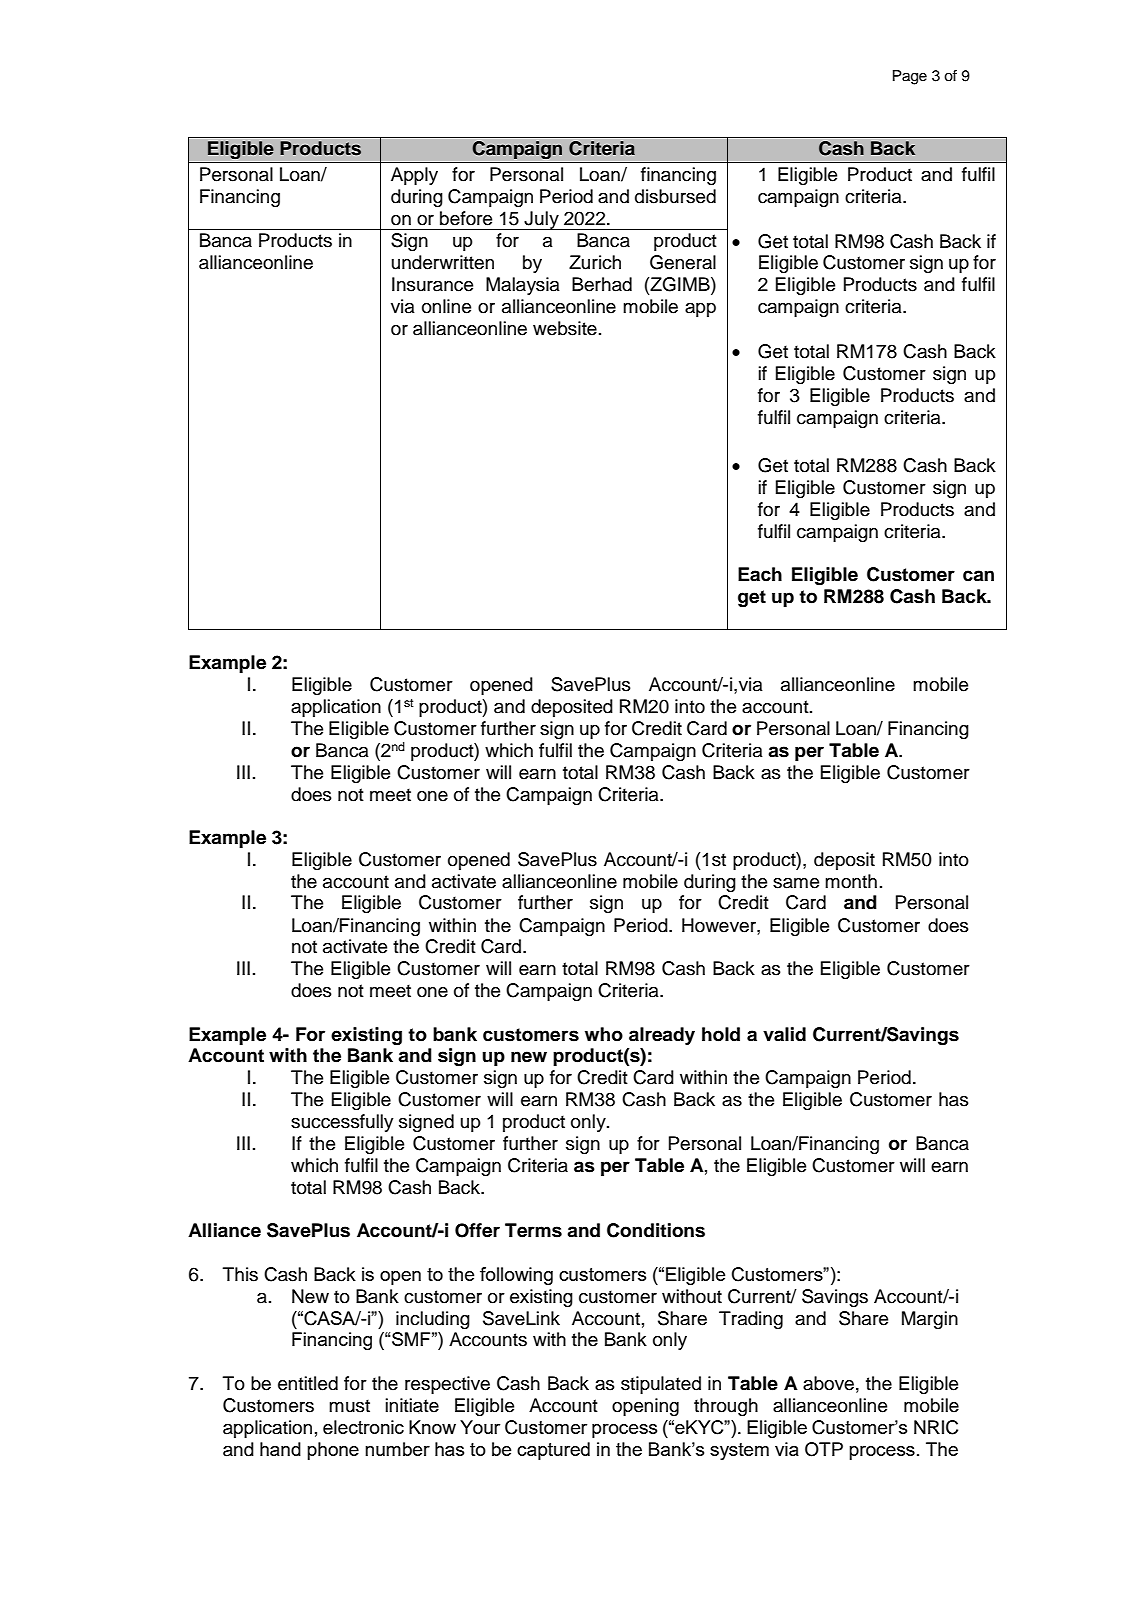 The height and width of the image is (1599, 1131). I want to click on stipulated, so click(661, 1385).
